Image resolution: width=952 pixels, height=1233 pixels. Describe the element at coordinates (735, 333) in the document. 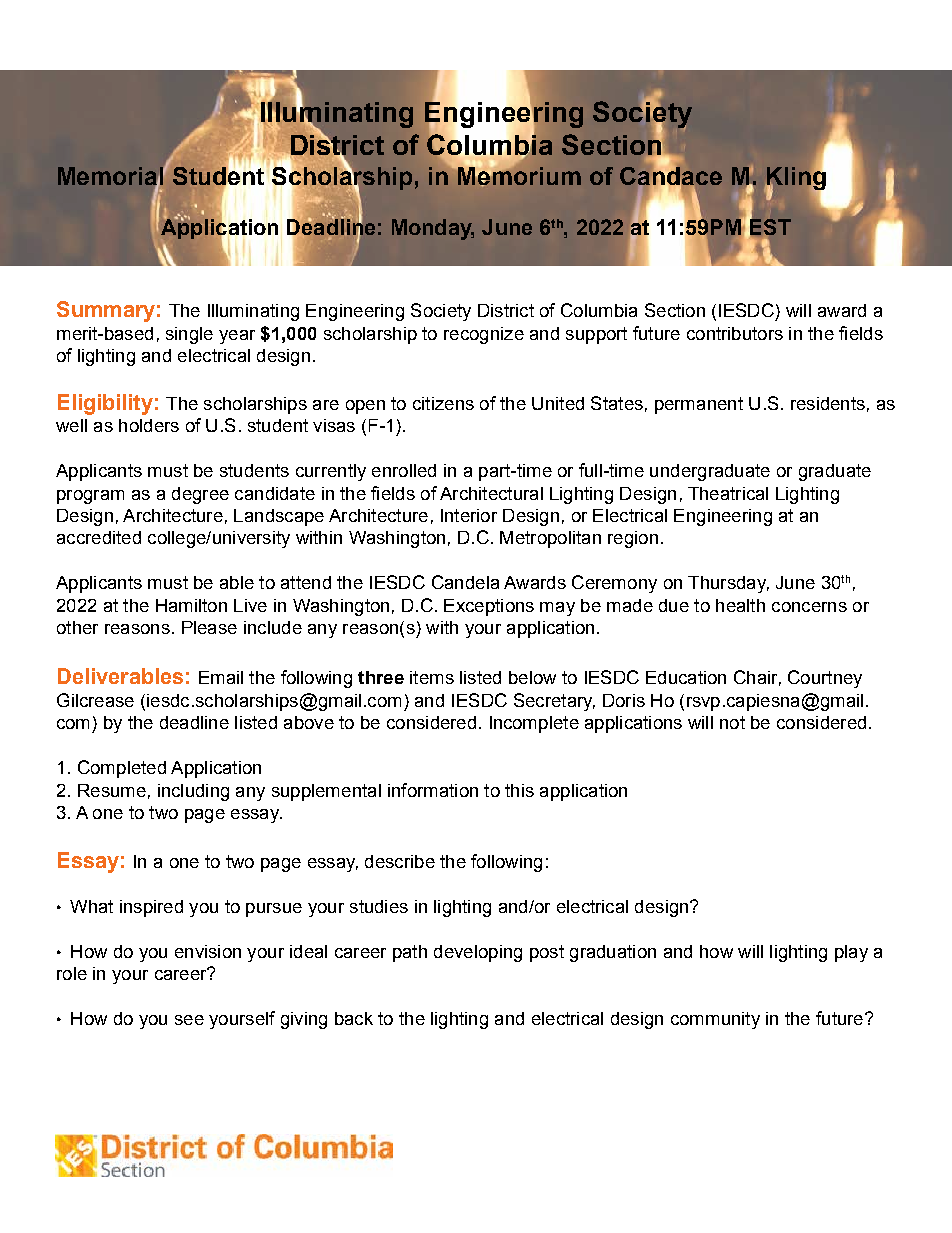

I see `contributors` at that location.
